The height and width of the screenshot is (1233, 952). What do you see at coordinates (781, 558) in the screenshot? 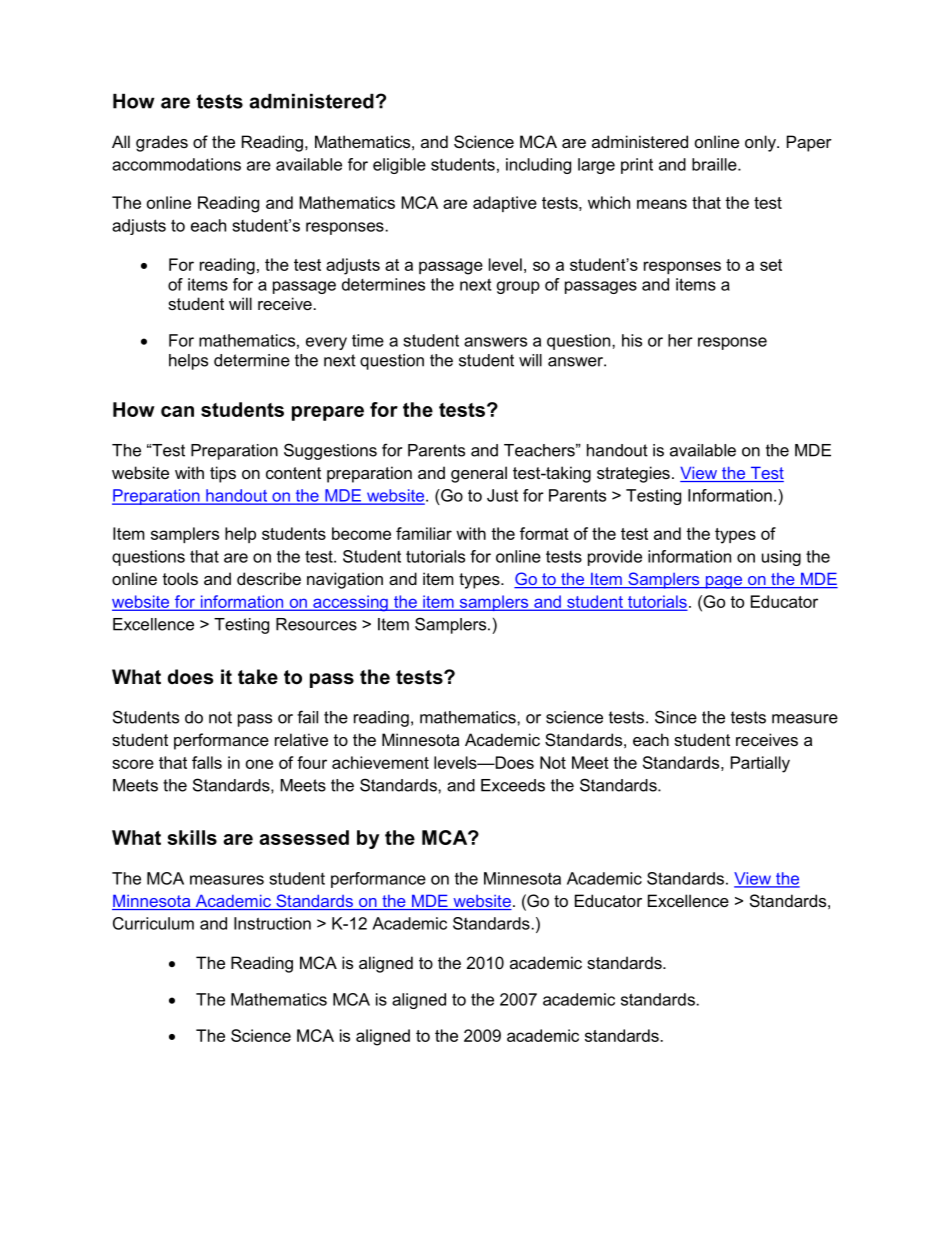
I see `using` at bounding box center [781, 558].
